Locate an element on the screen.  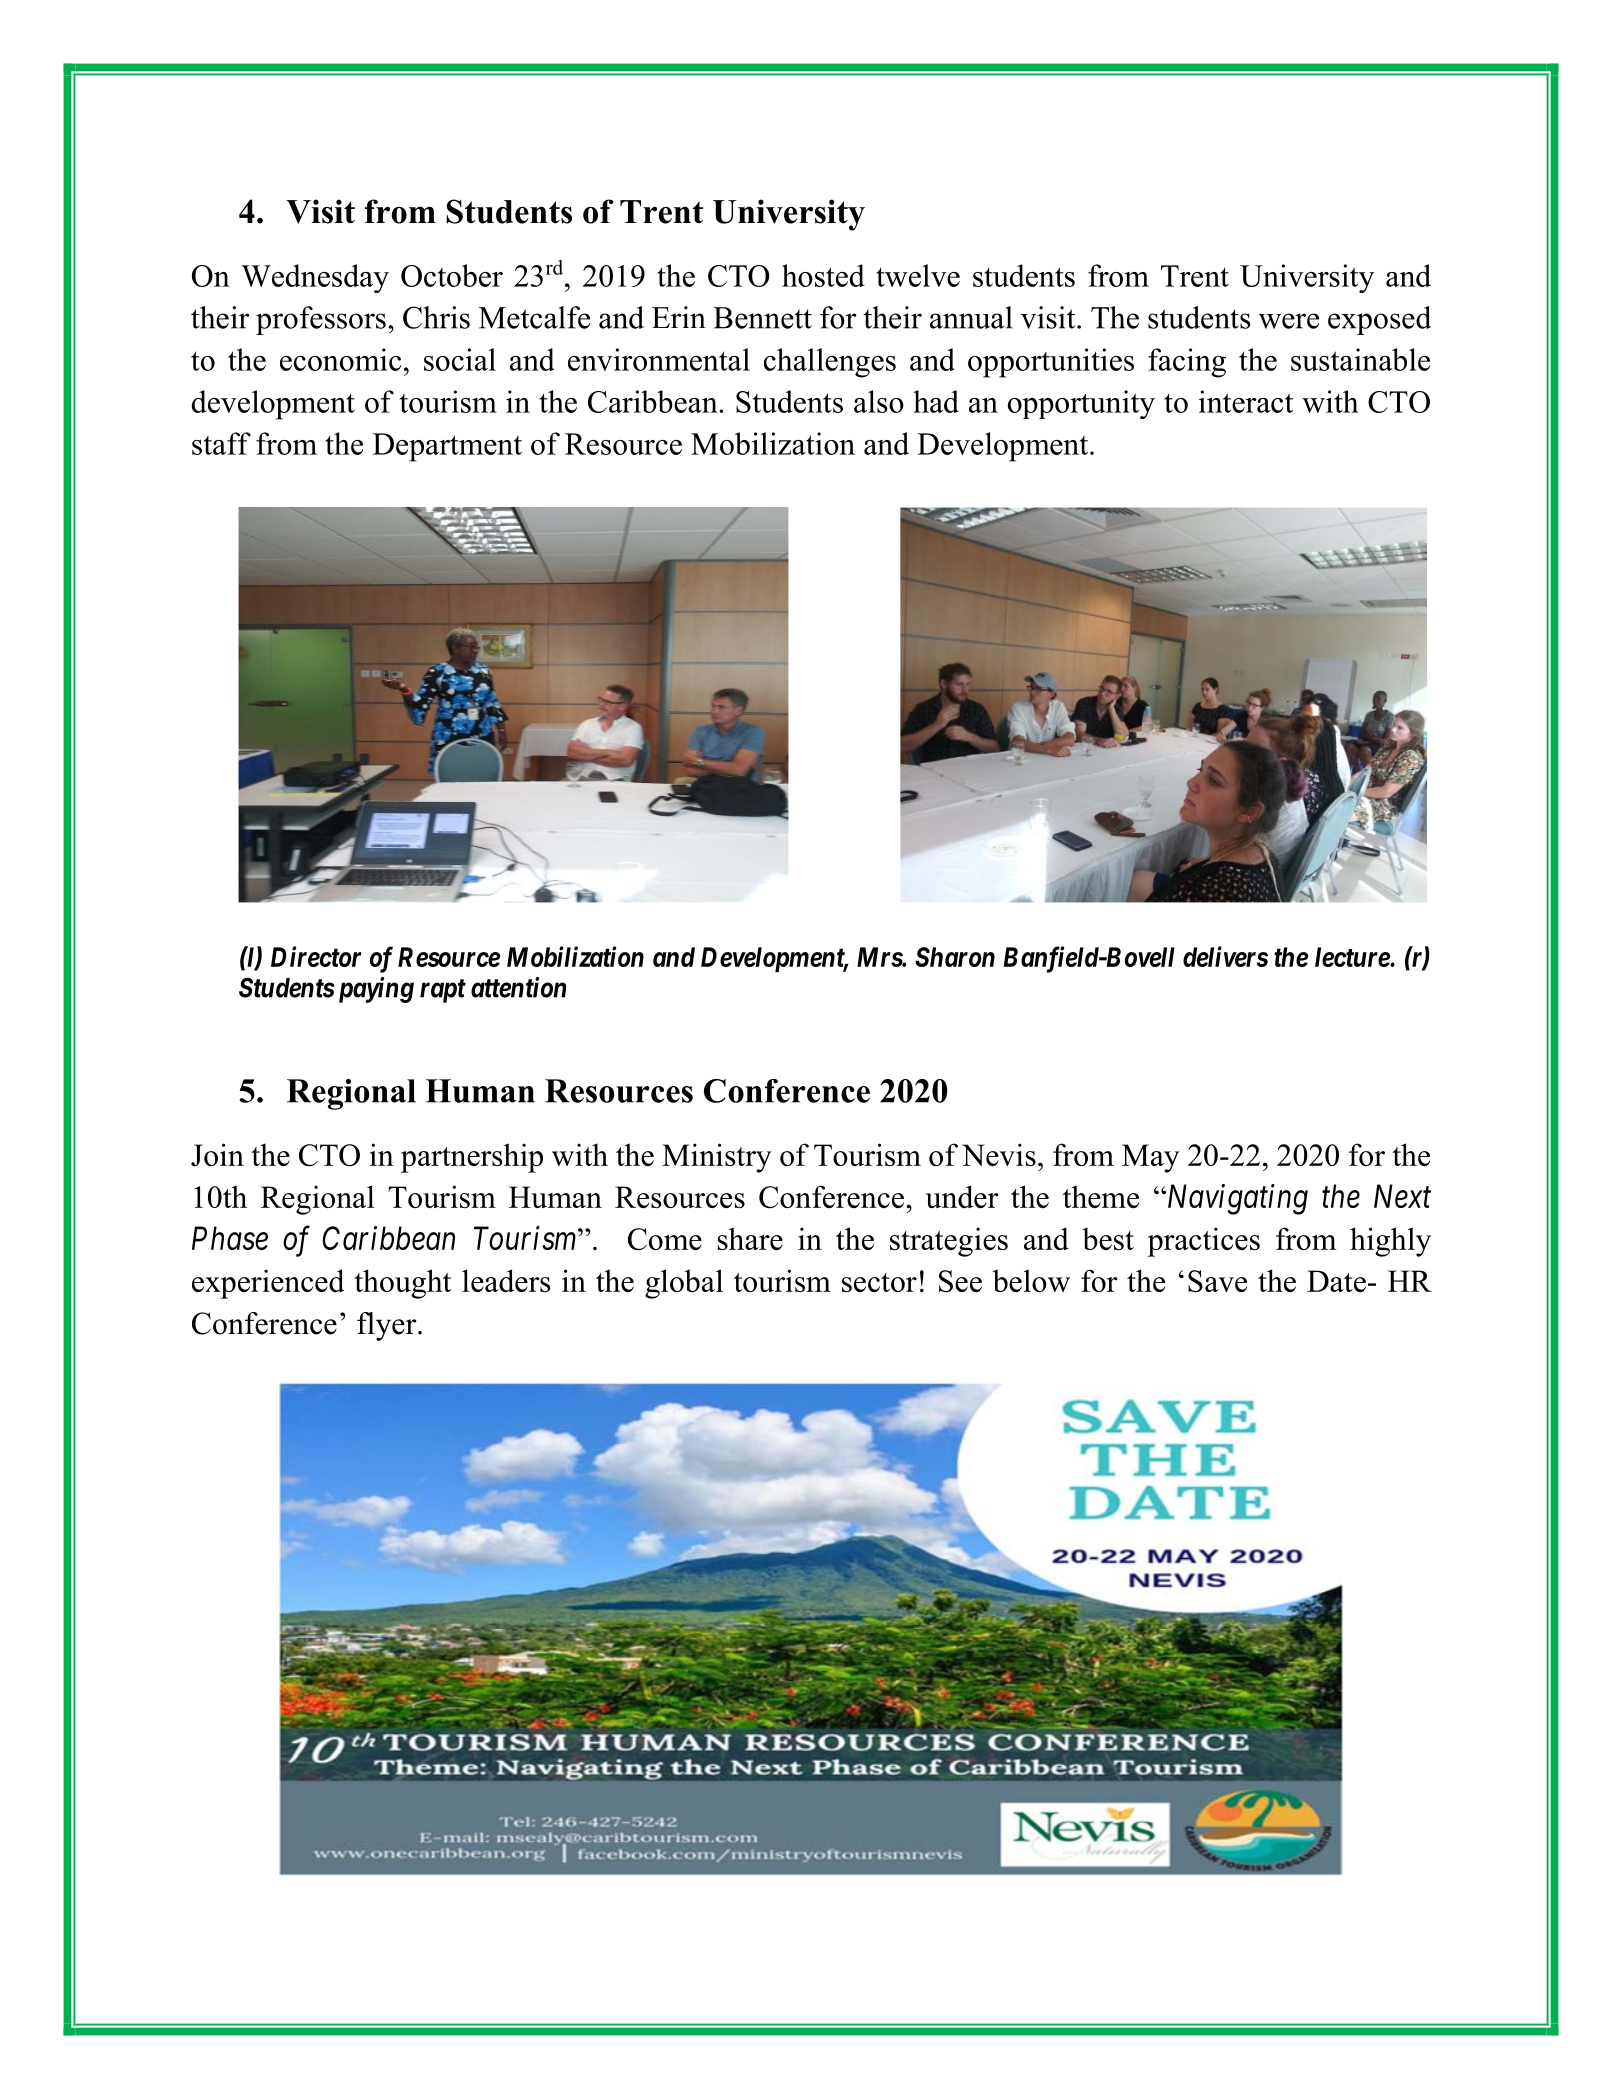
Director is located at coordinates (316, 956).
